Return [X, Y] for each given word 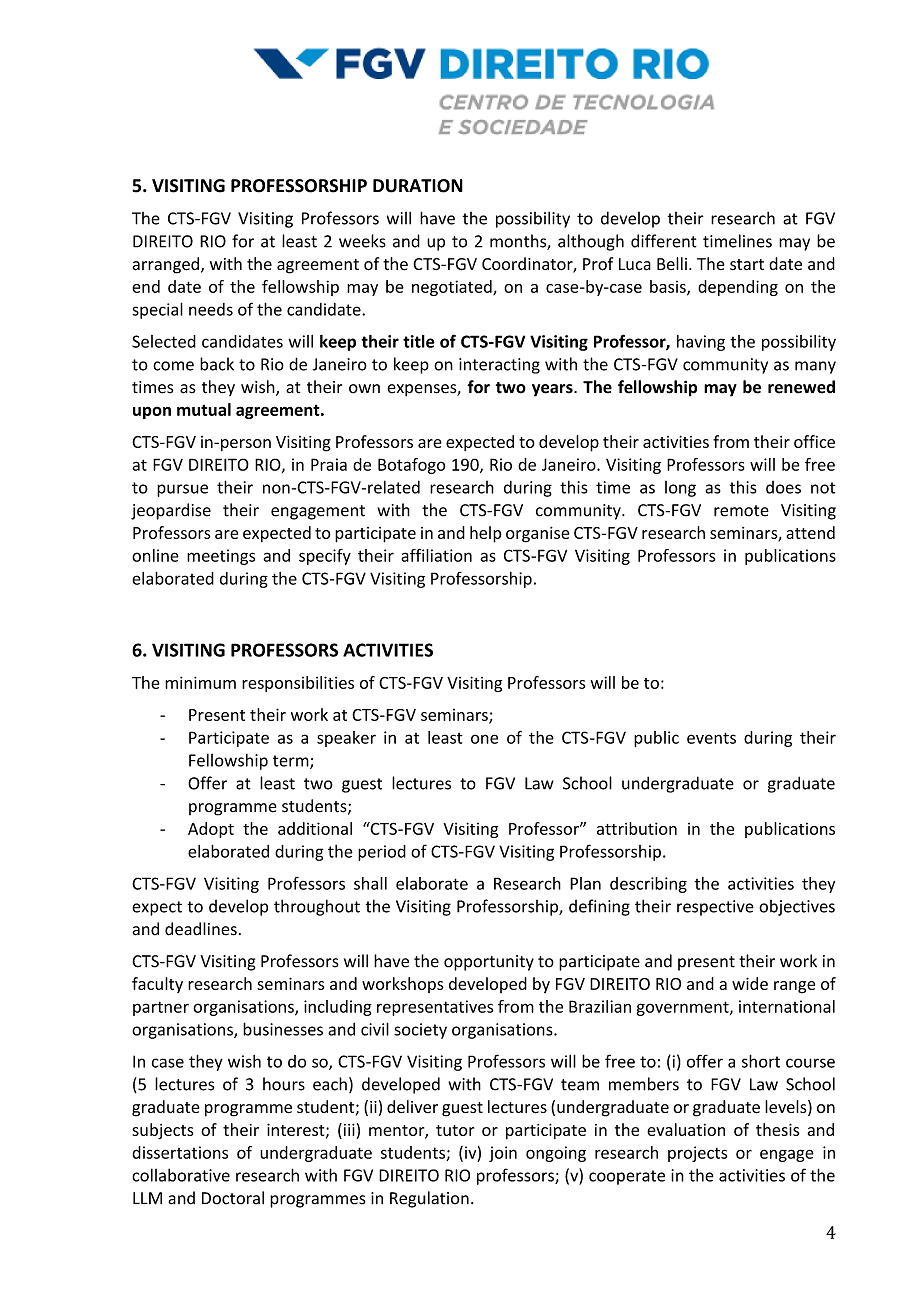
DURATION [418, 186]
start [747, 265]
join [503, 1154]
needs [211, 309]
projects [697, 1154]
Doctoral [233, 1198]
